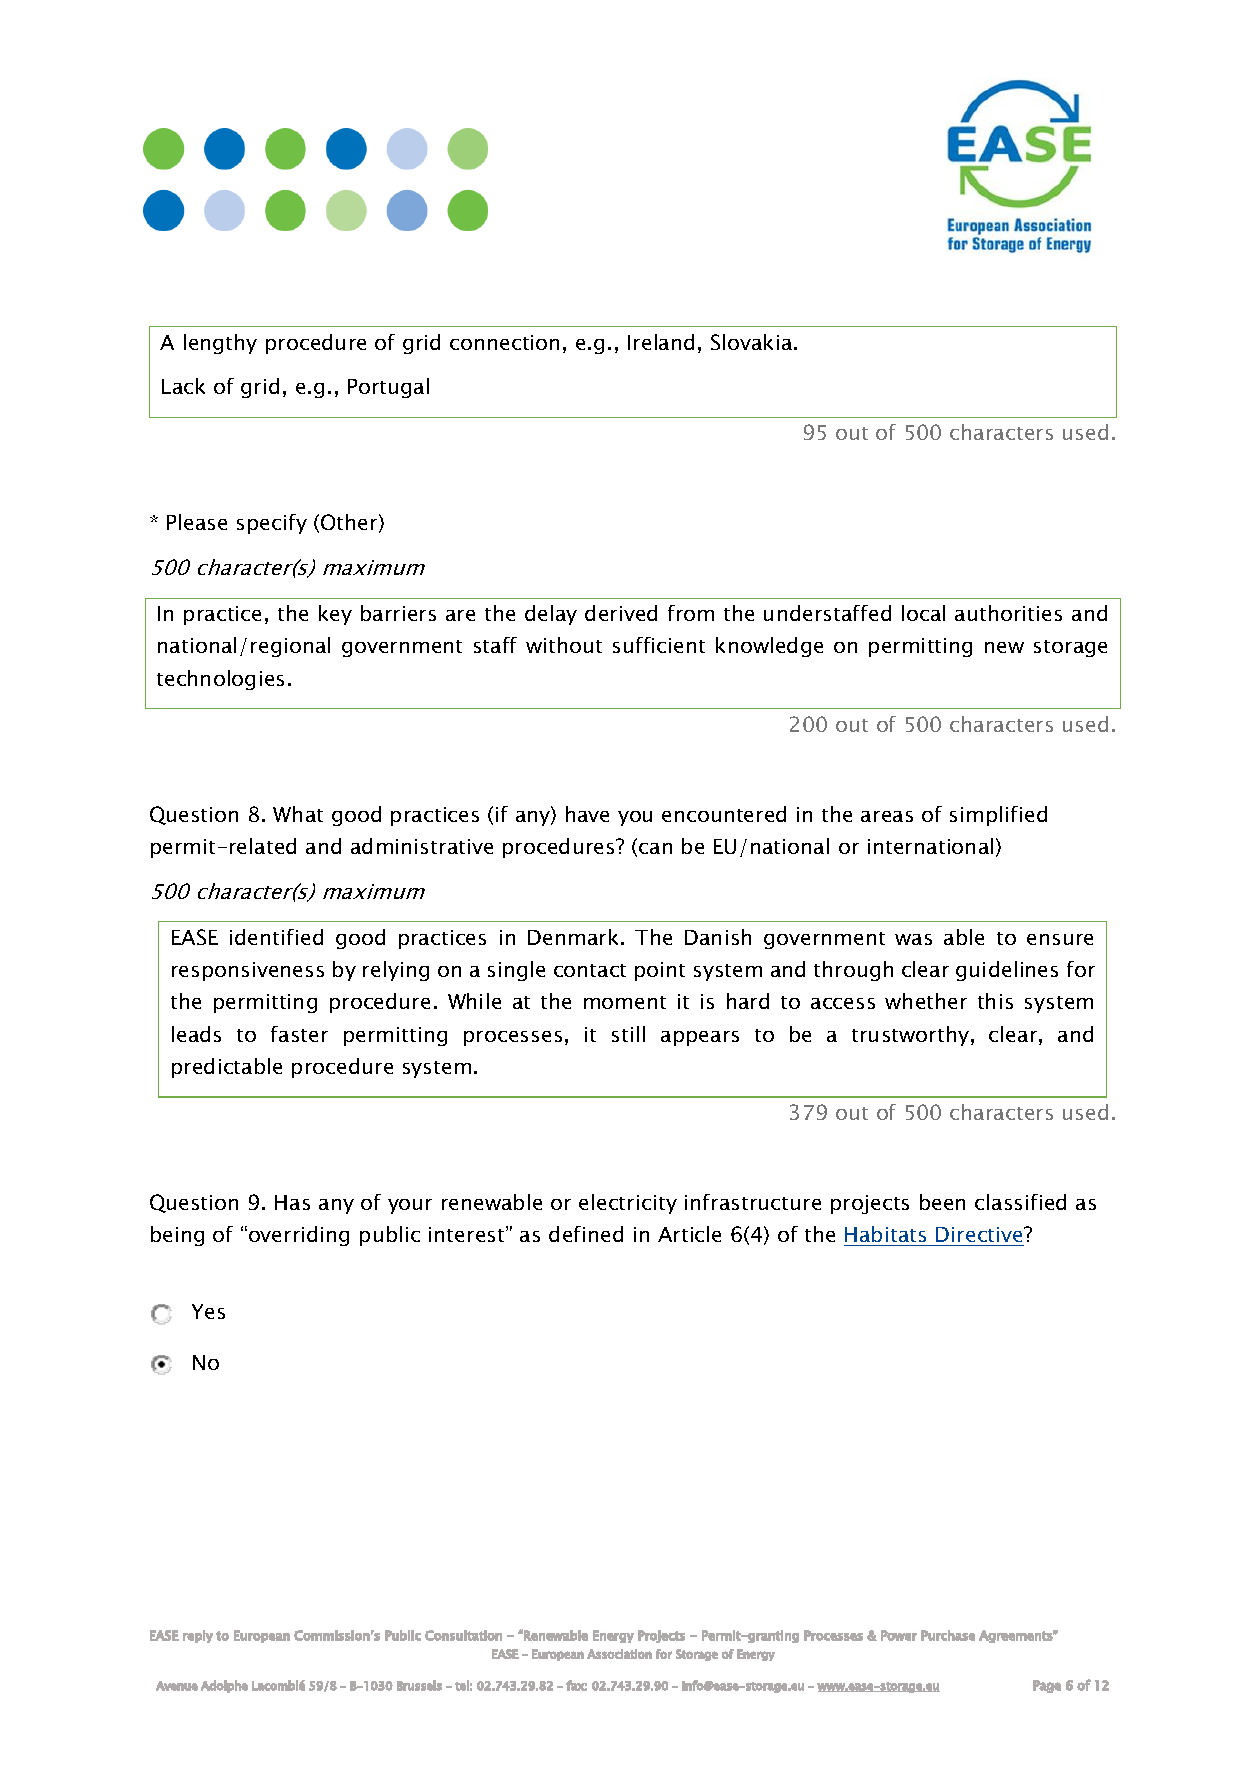 This screenshot has height=1770, width=1251. Describe the element at coordinates (980, 1234) in the screenshot. I see `Directive` at that location.
